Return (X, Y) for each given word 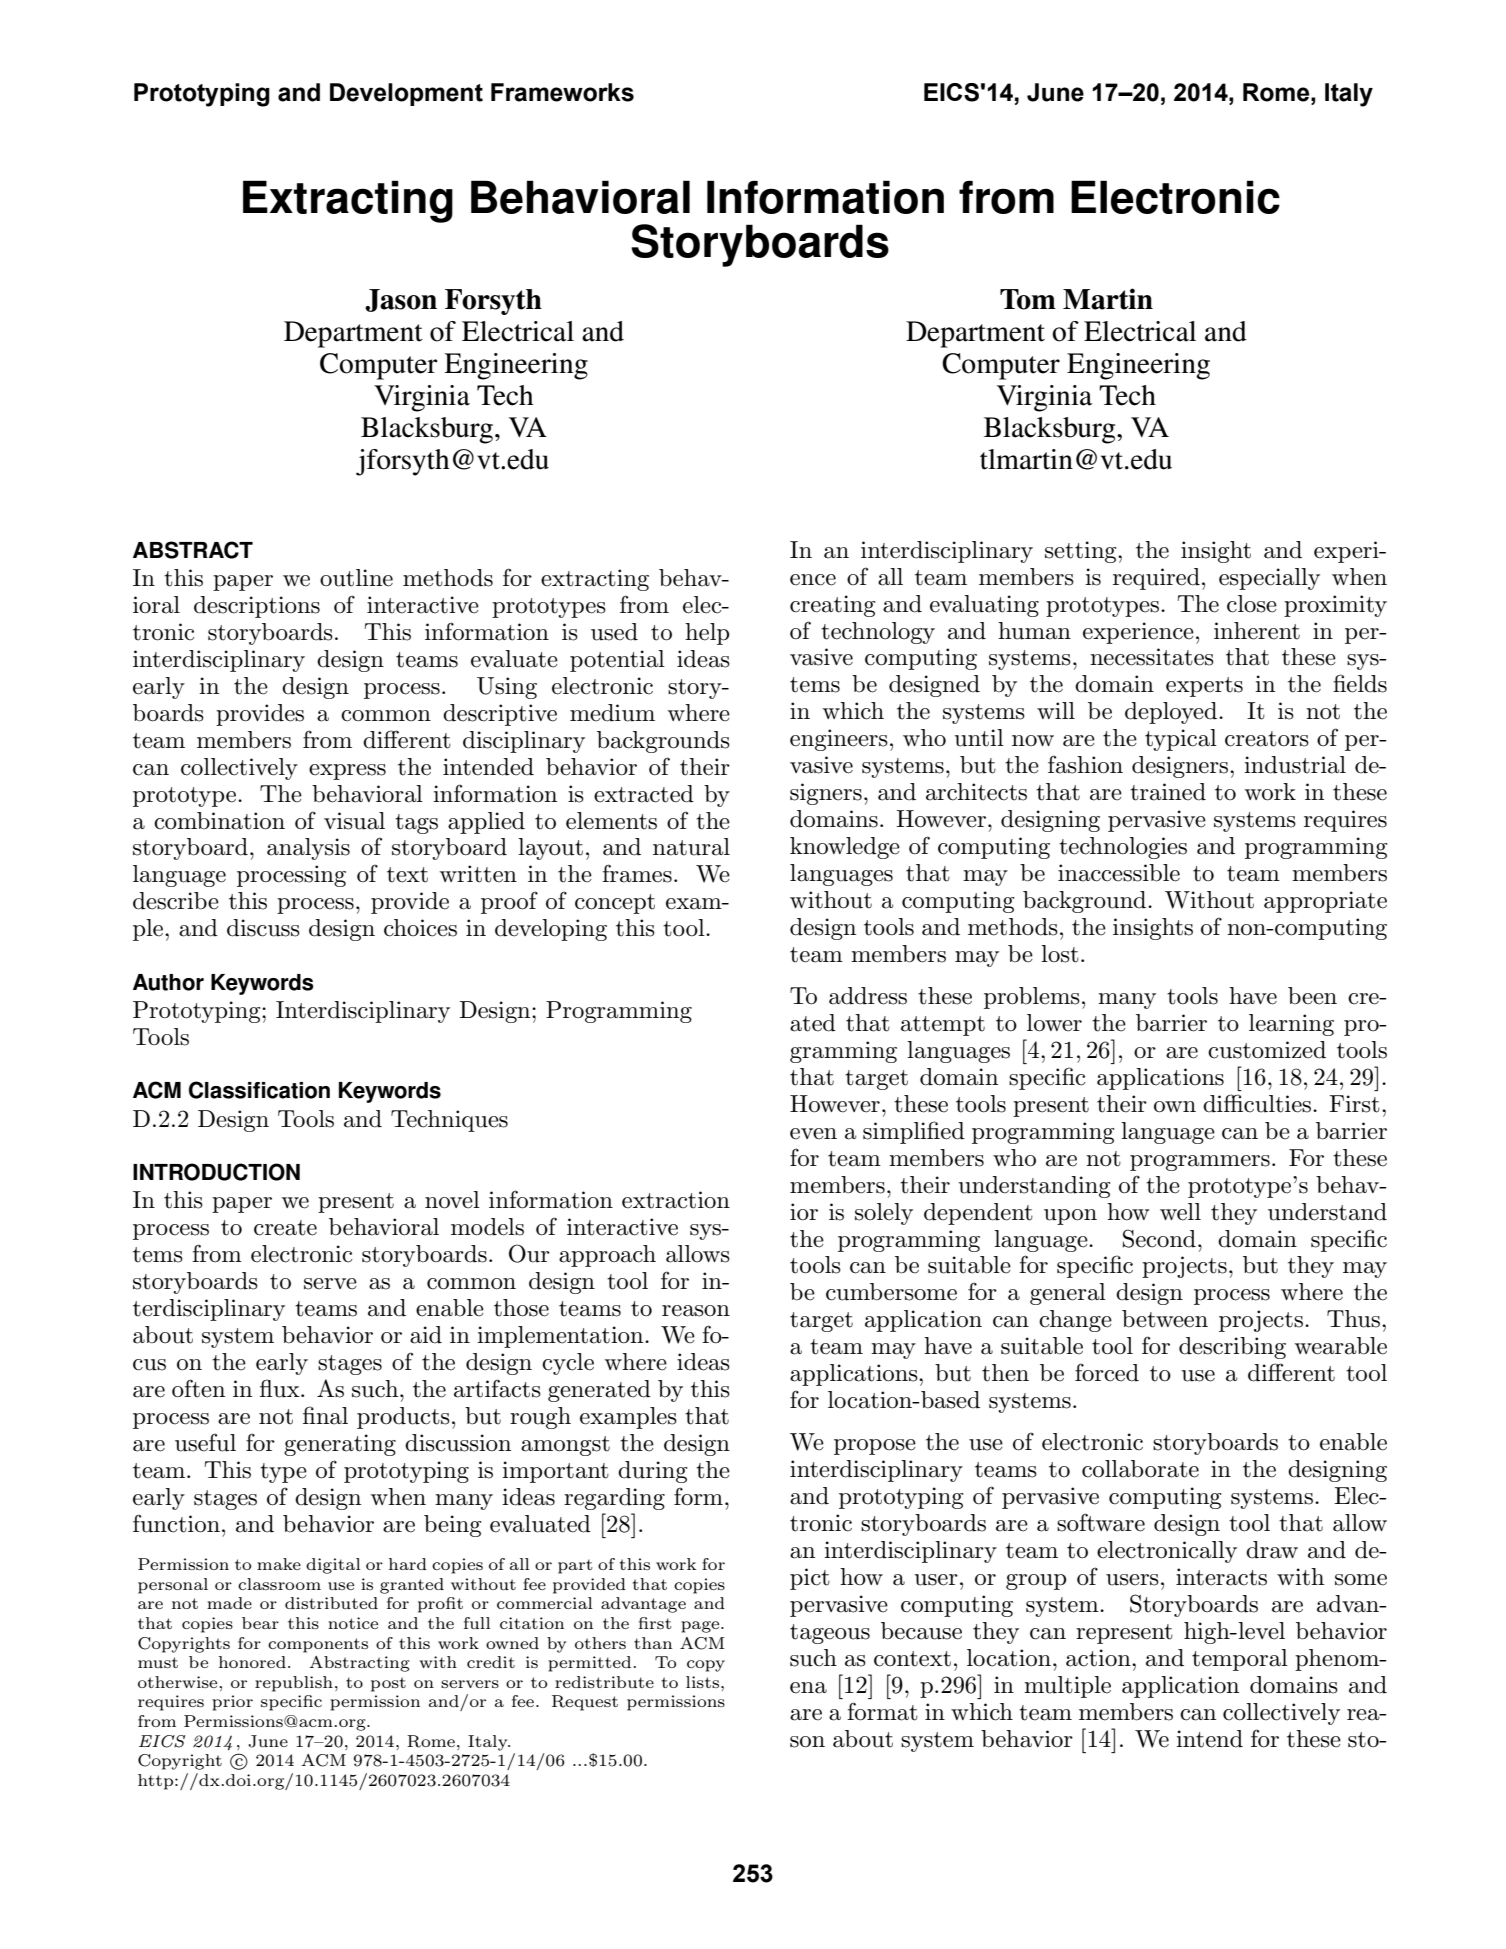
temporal (1240, 1660)
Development (406, 94)
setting (1082, 552)
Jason (401, 300)
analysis (308, 849)
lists (704, 1682)
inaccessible (1119, 873)
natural (691, 847)
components (318, 1645)
